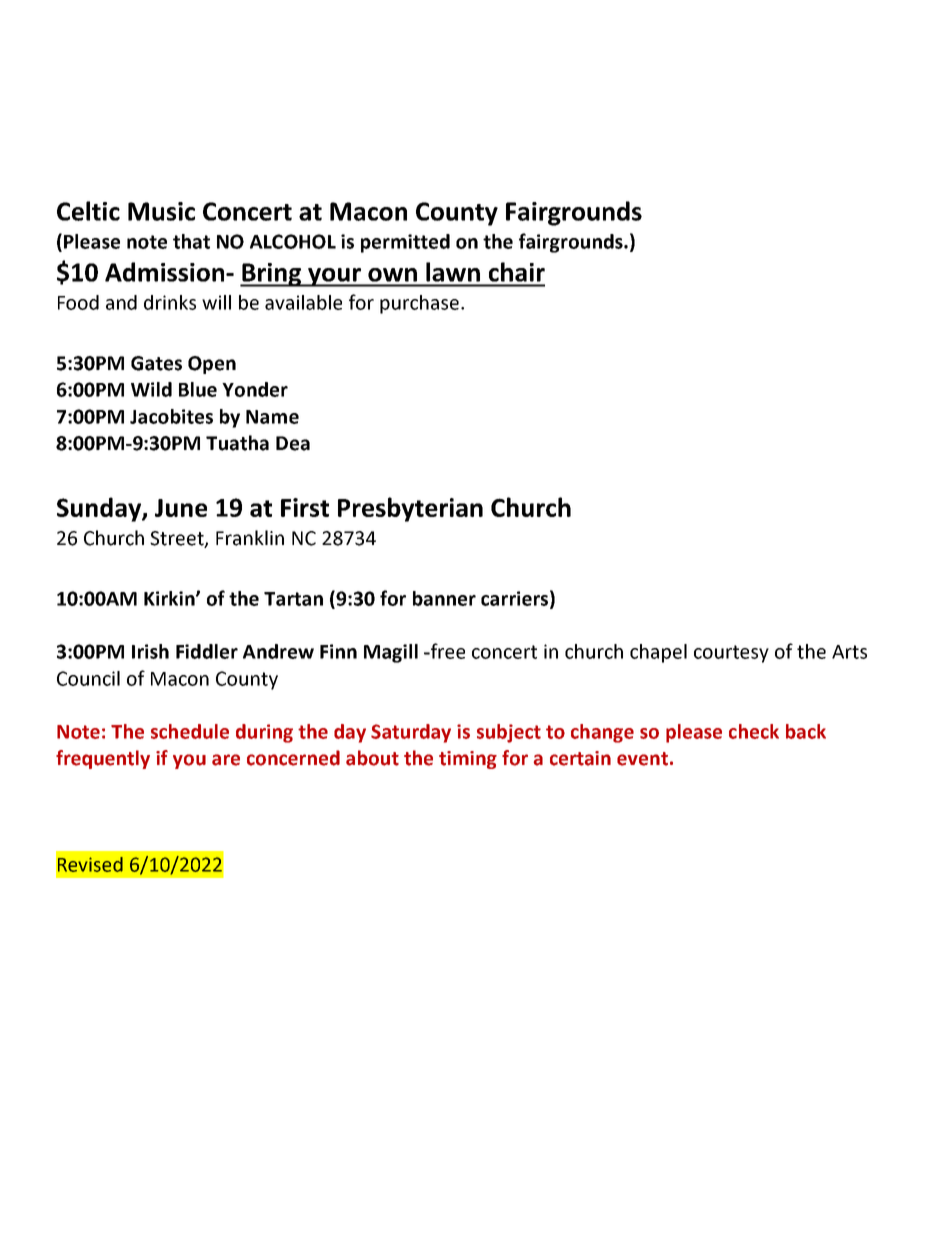 The height and width of the document is (1233, 952). What do you see at coordinates (410, 509) in the document?
I see `Presbyterian` at bounding box center [410, 509].
